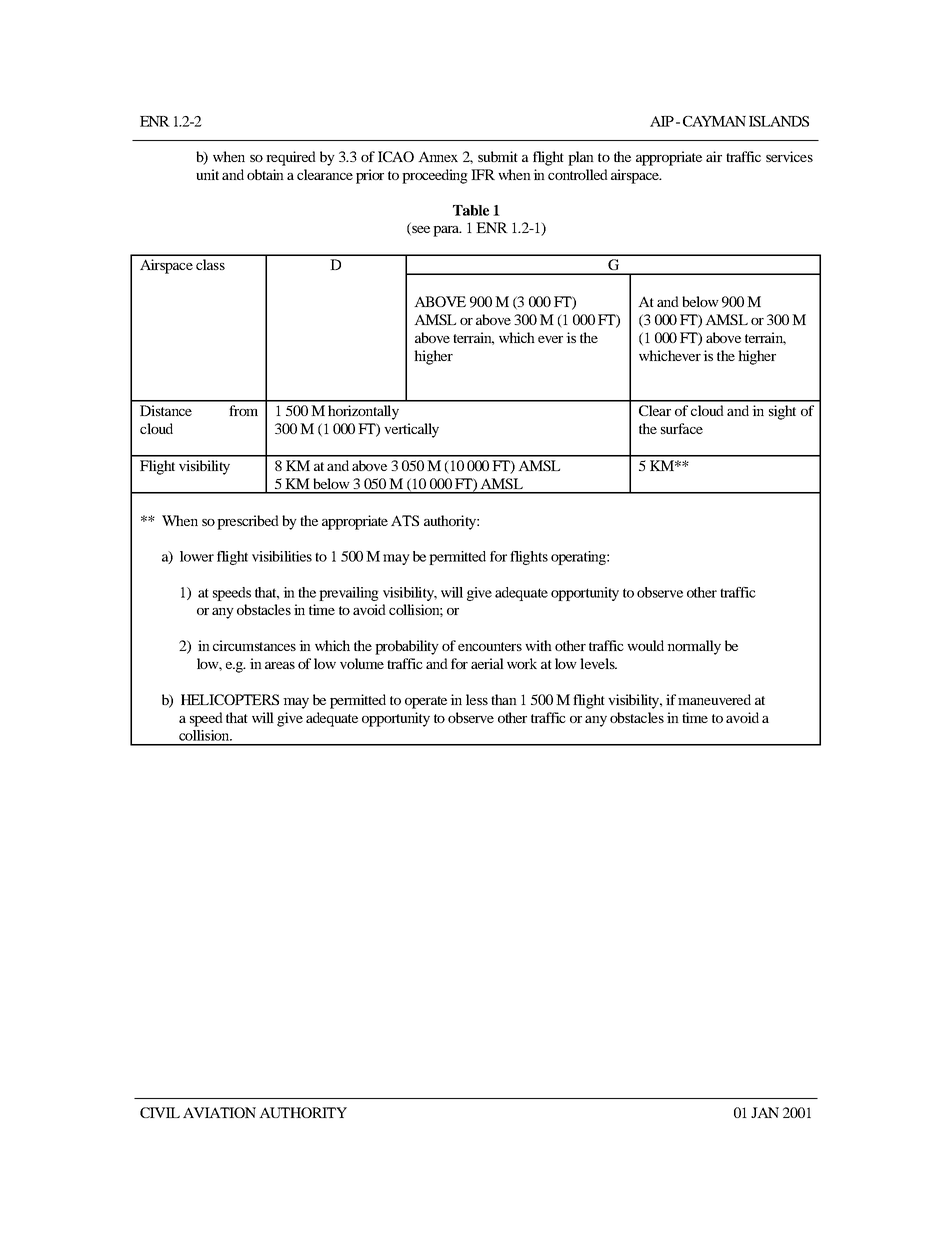  Describe the element at coordinates (219, 1112) in the screenshot. I see `AVIATION` at that location.
